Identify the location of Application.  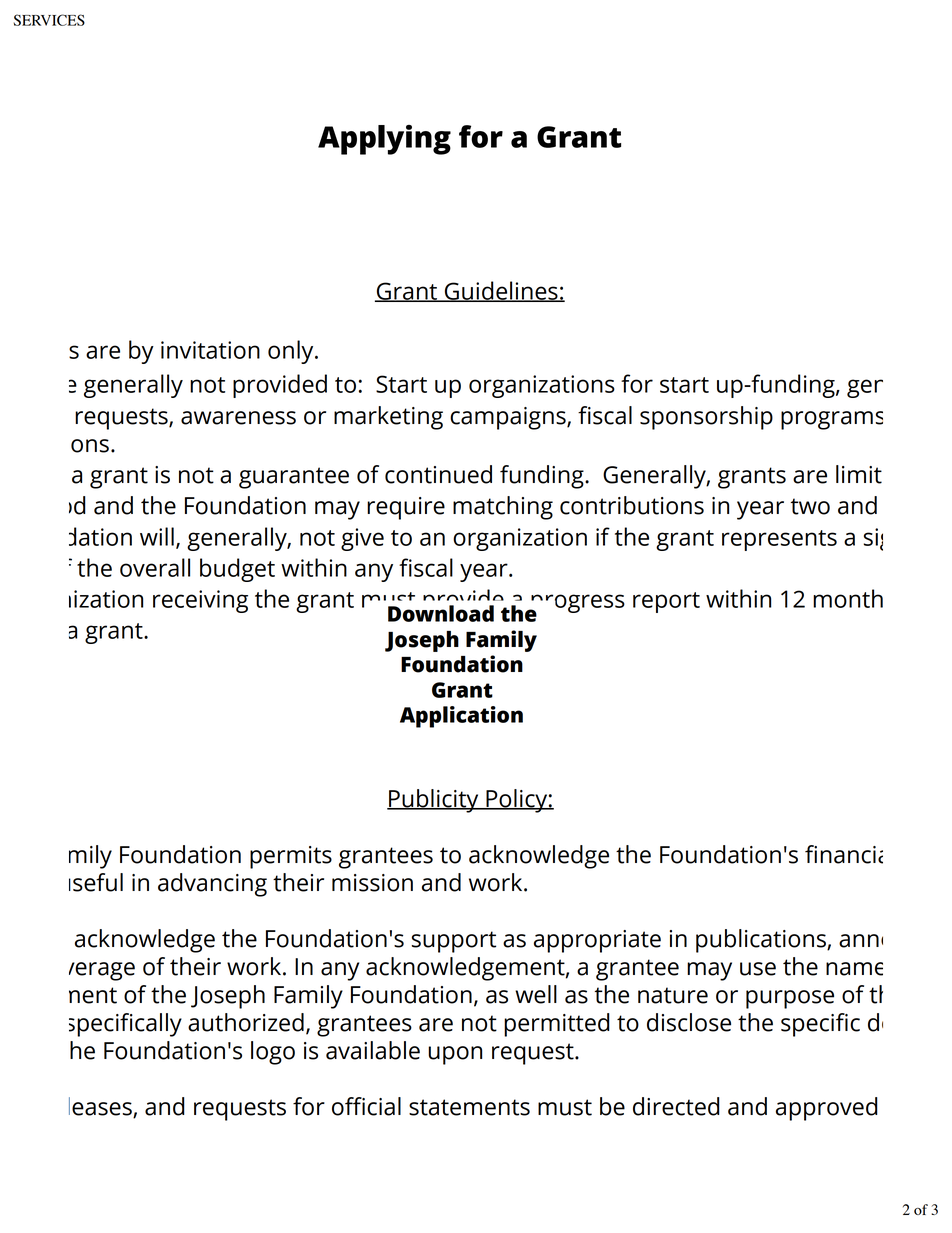
(461, 717).
